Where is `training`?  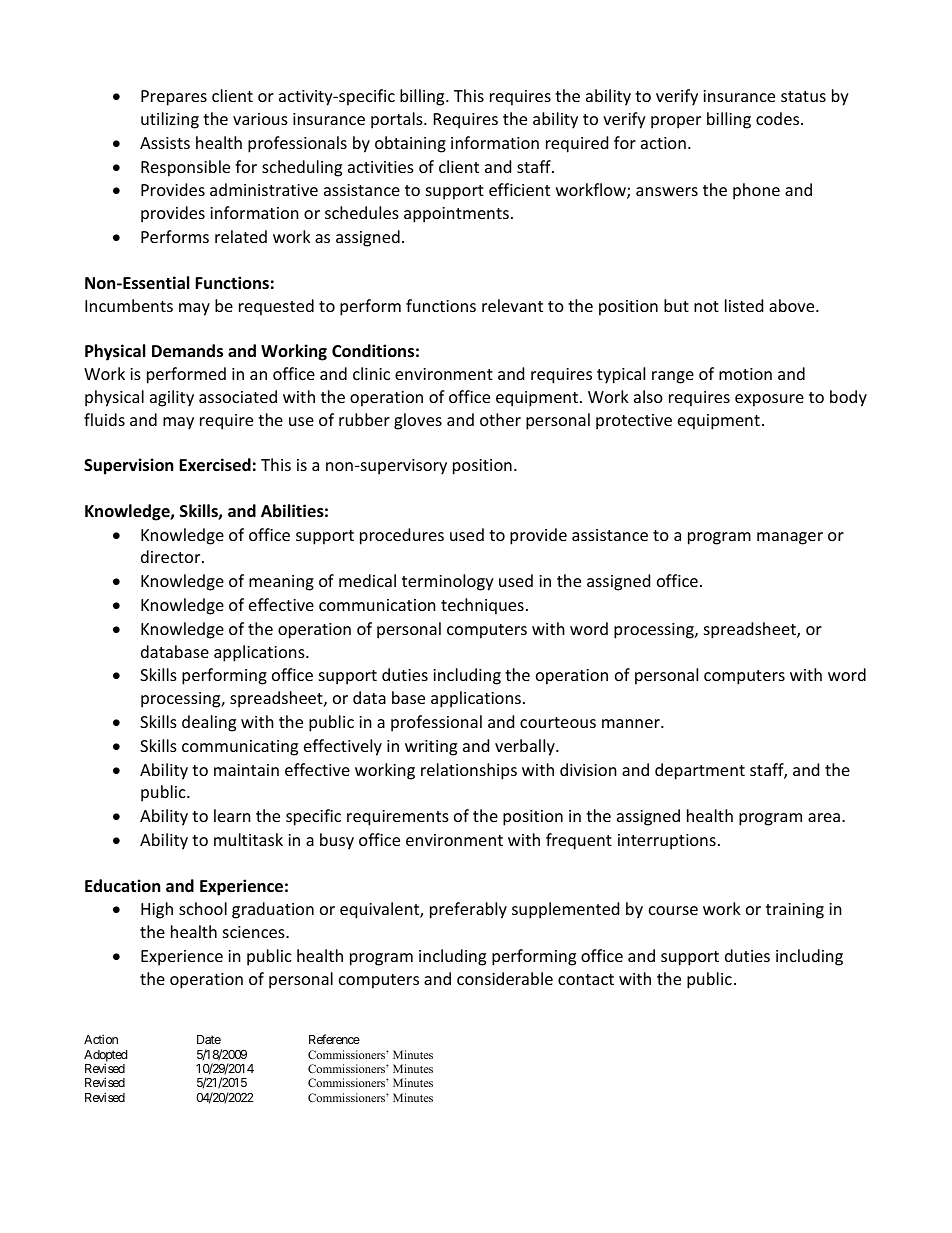 training is located at coordinates (795, 911).
